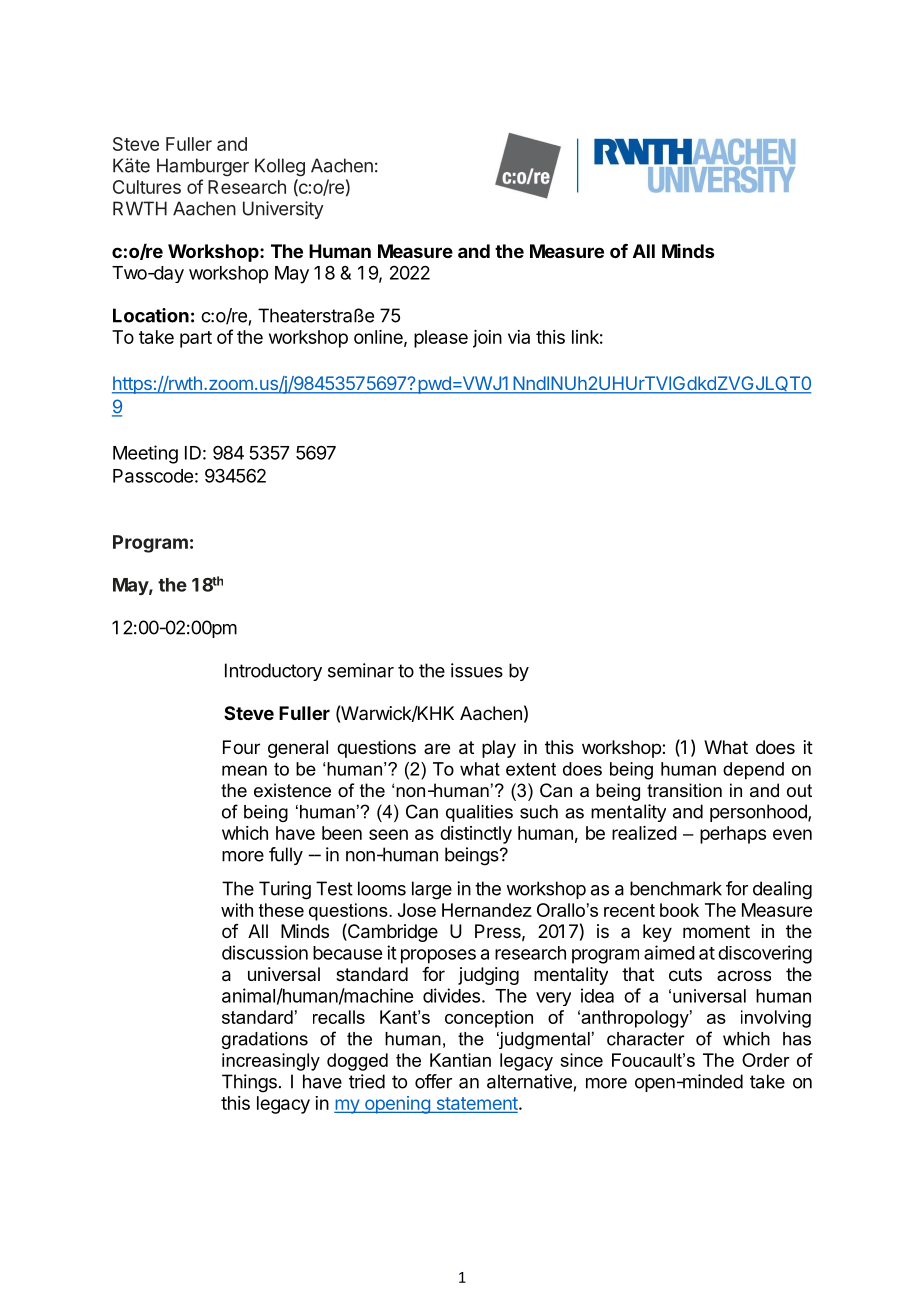 The height and width of the document is (1308, 924). Describe the element at coordinates (519, 337) in the document. I see `via` at that location.
